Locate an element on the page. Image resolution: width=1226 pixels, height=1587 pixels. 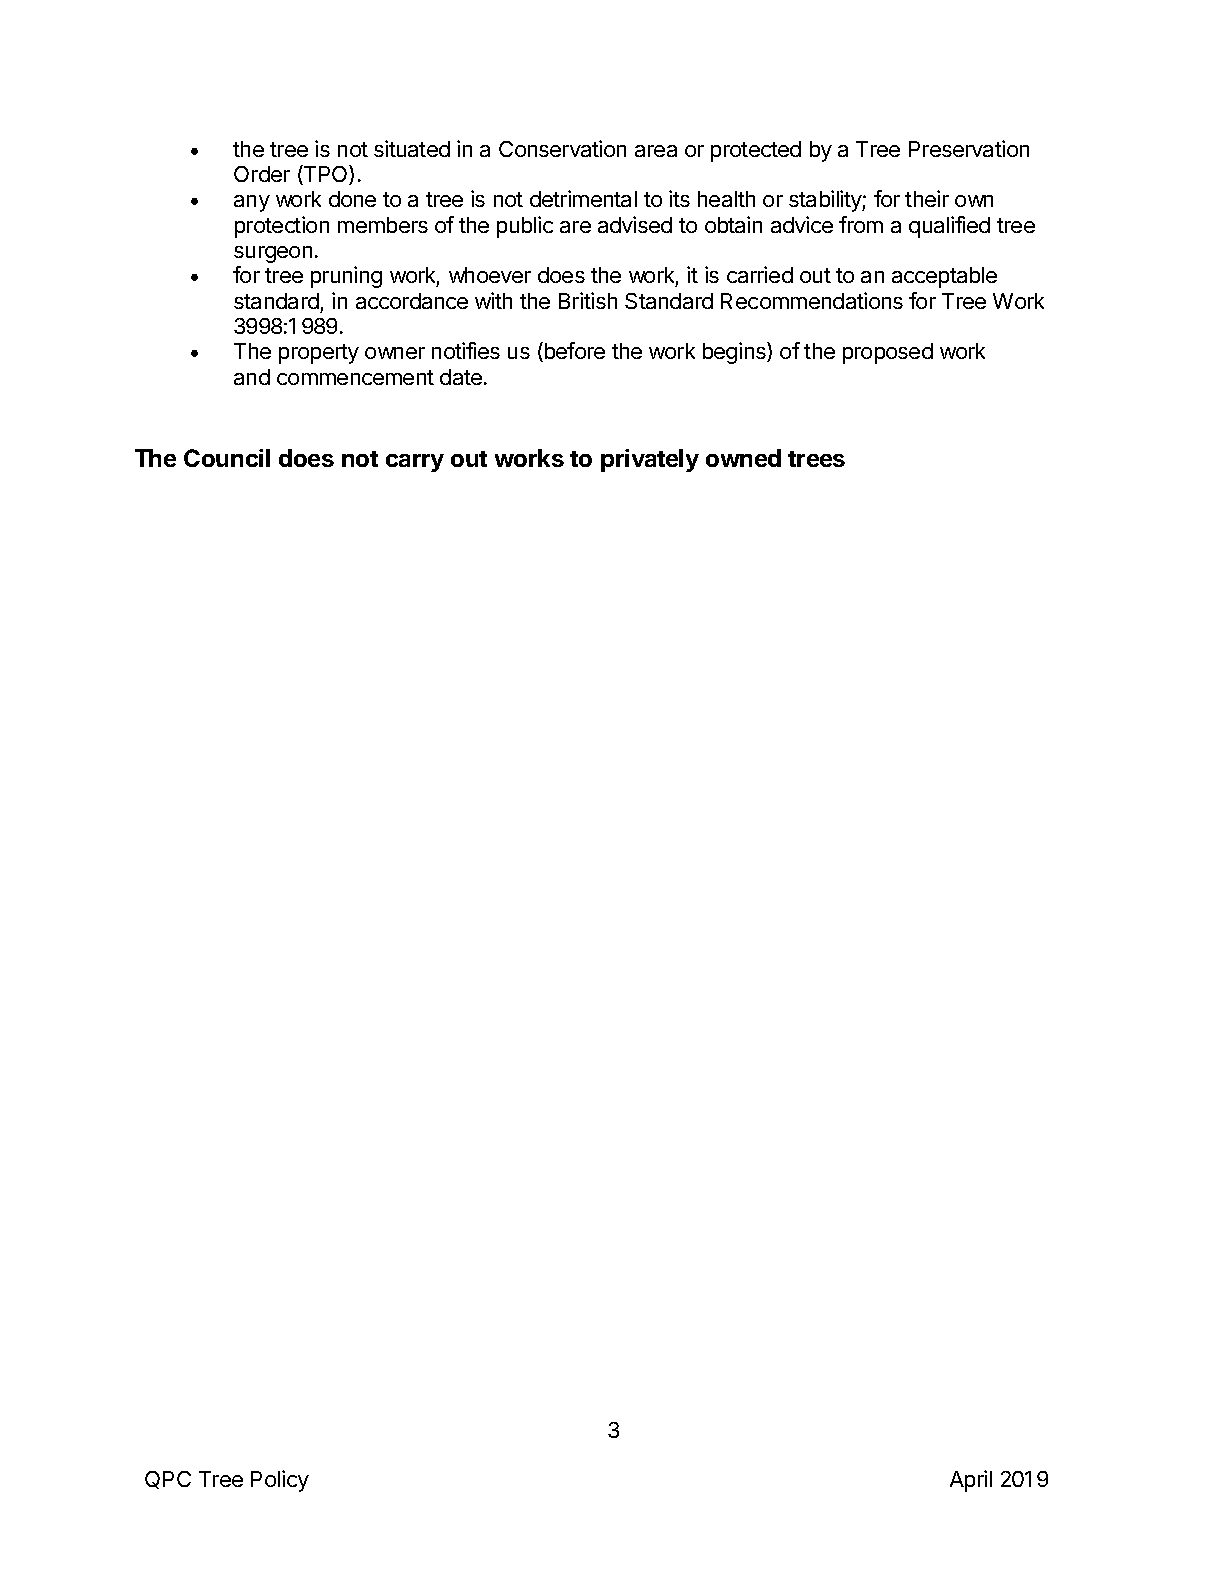
proposed is located at coordinates (888, 353).
